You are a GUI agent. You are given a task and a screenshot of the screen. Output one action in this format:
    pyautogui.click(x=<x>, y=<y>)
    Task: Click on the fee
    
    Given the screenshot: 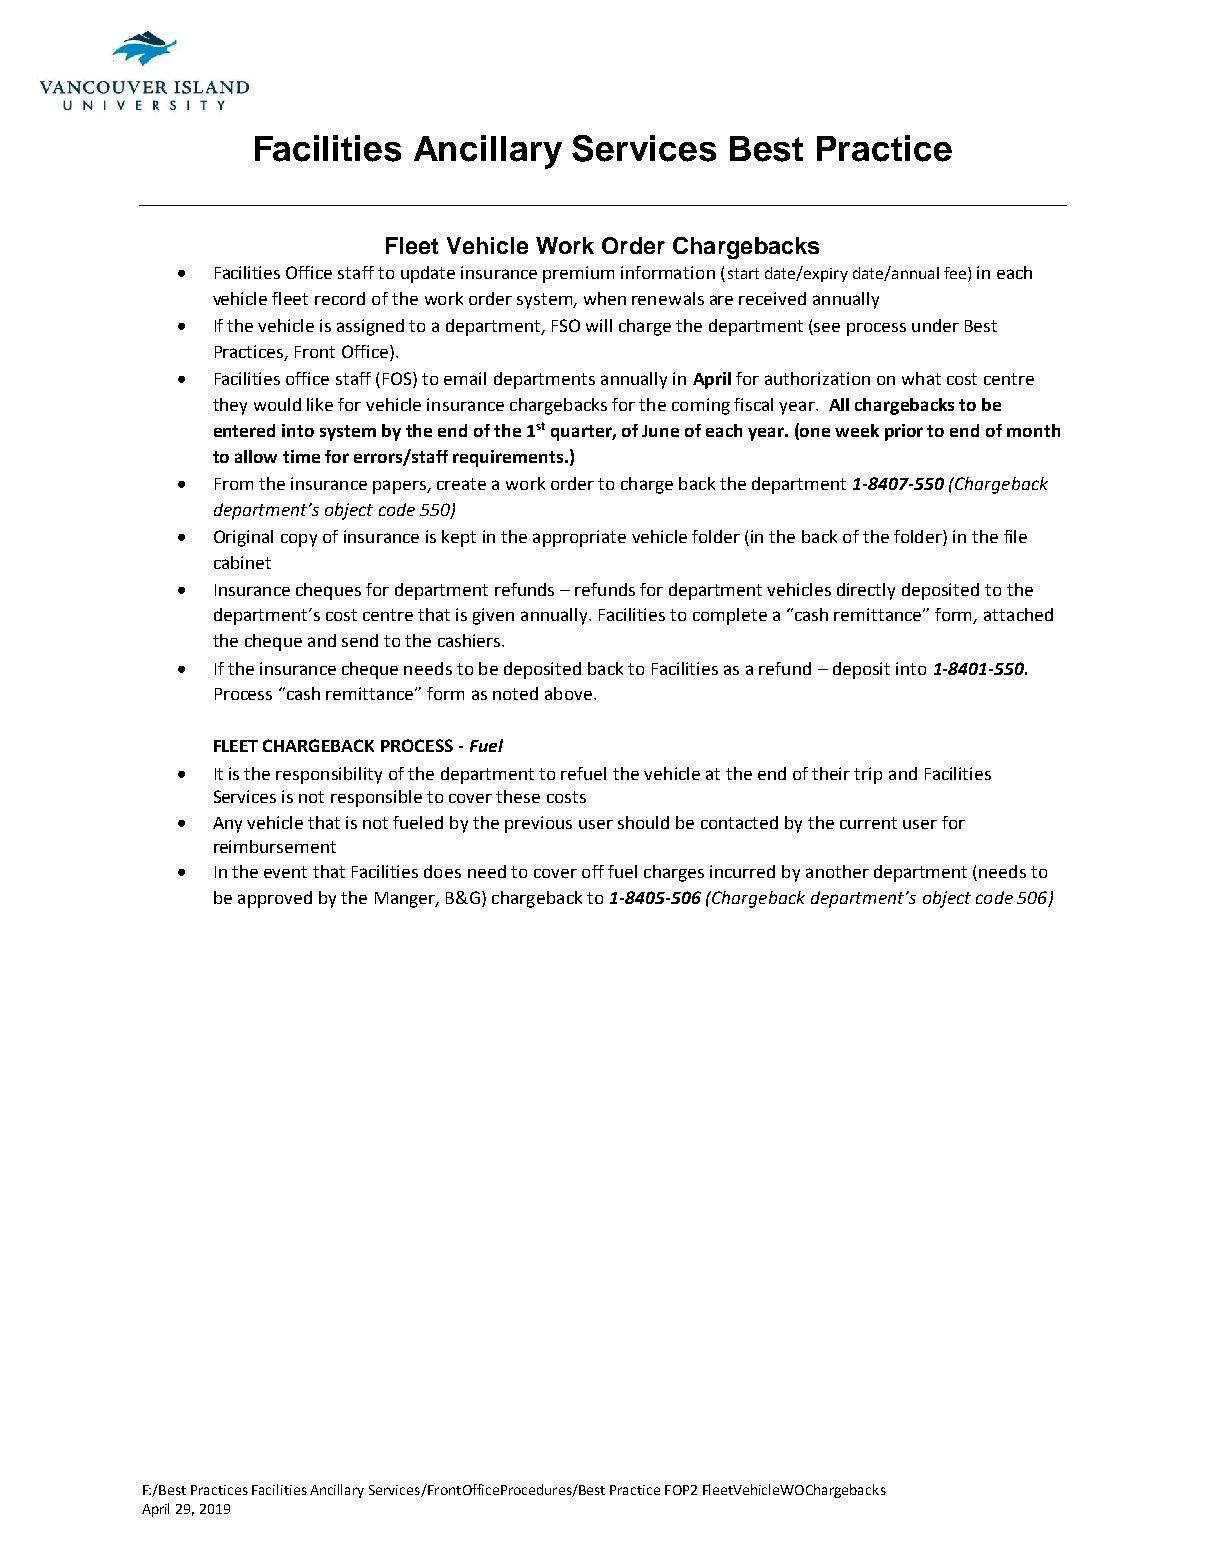 What is the action you would take?
    pyautogui.click(x=956, y=274)
